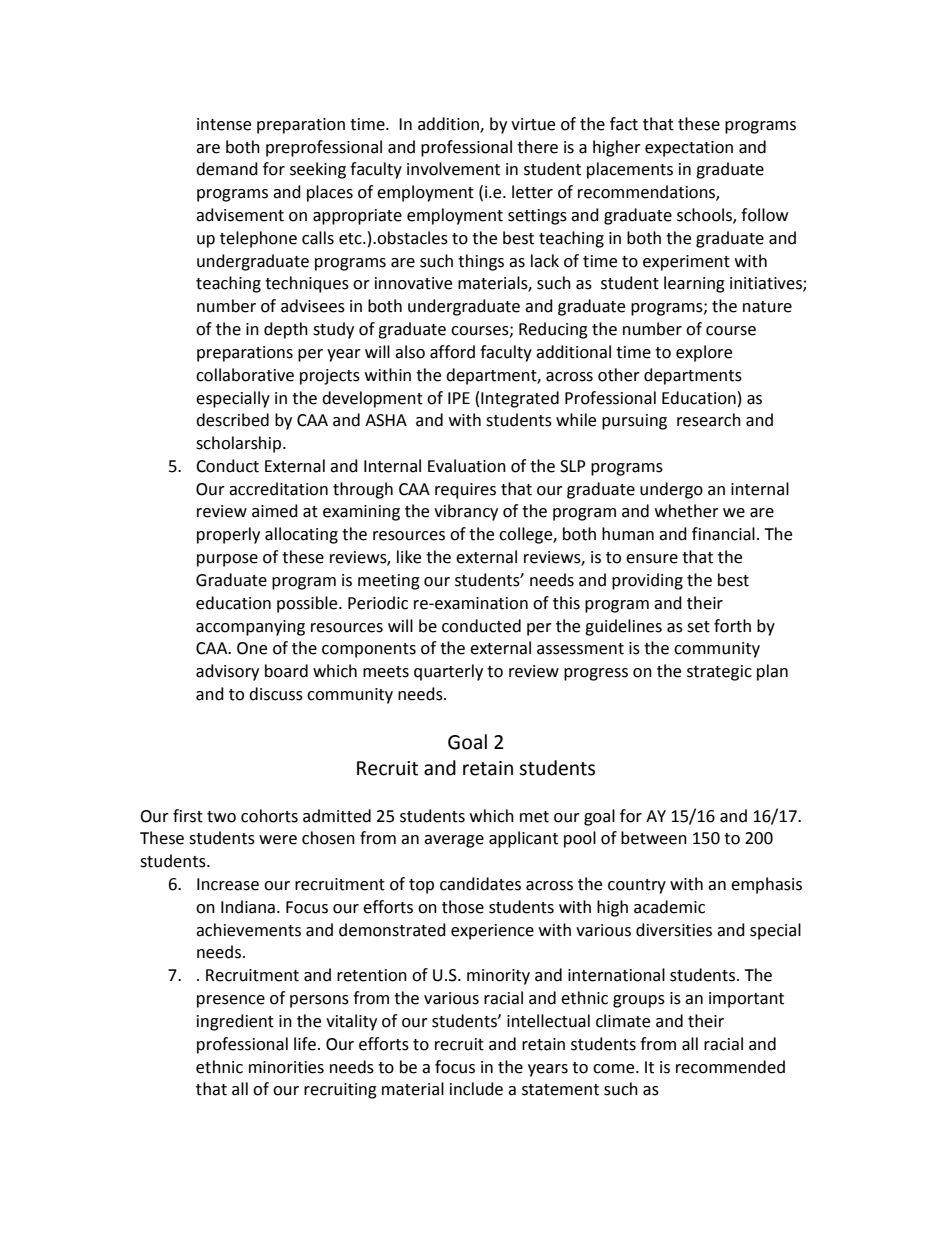  What do you see at coordinates (286, 1067) in the page?
I see `minorities` at bounding box center [286, 1067].
